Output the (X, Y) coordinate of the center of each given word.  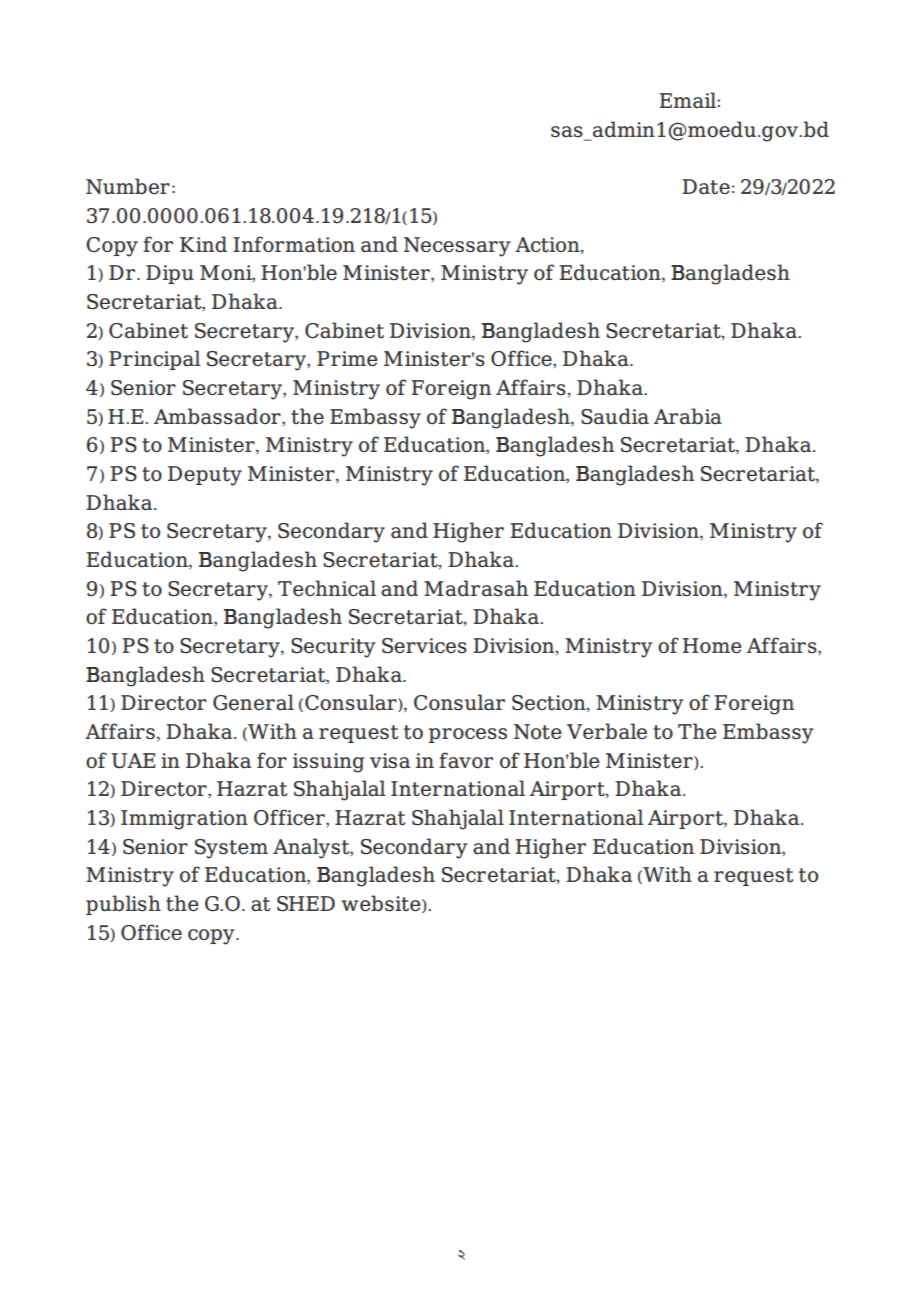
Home (712, 645)
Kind (203, 244)
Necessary (457, 247)
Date (706, 186)
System (231, 849)
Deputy (205, 476)
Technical (327, 588)
